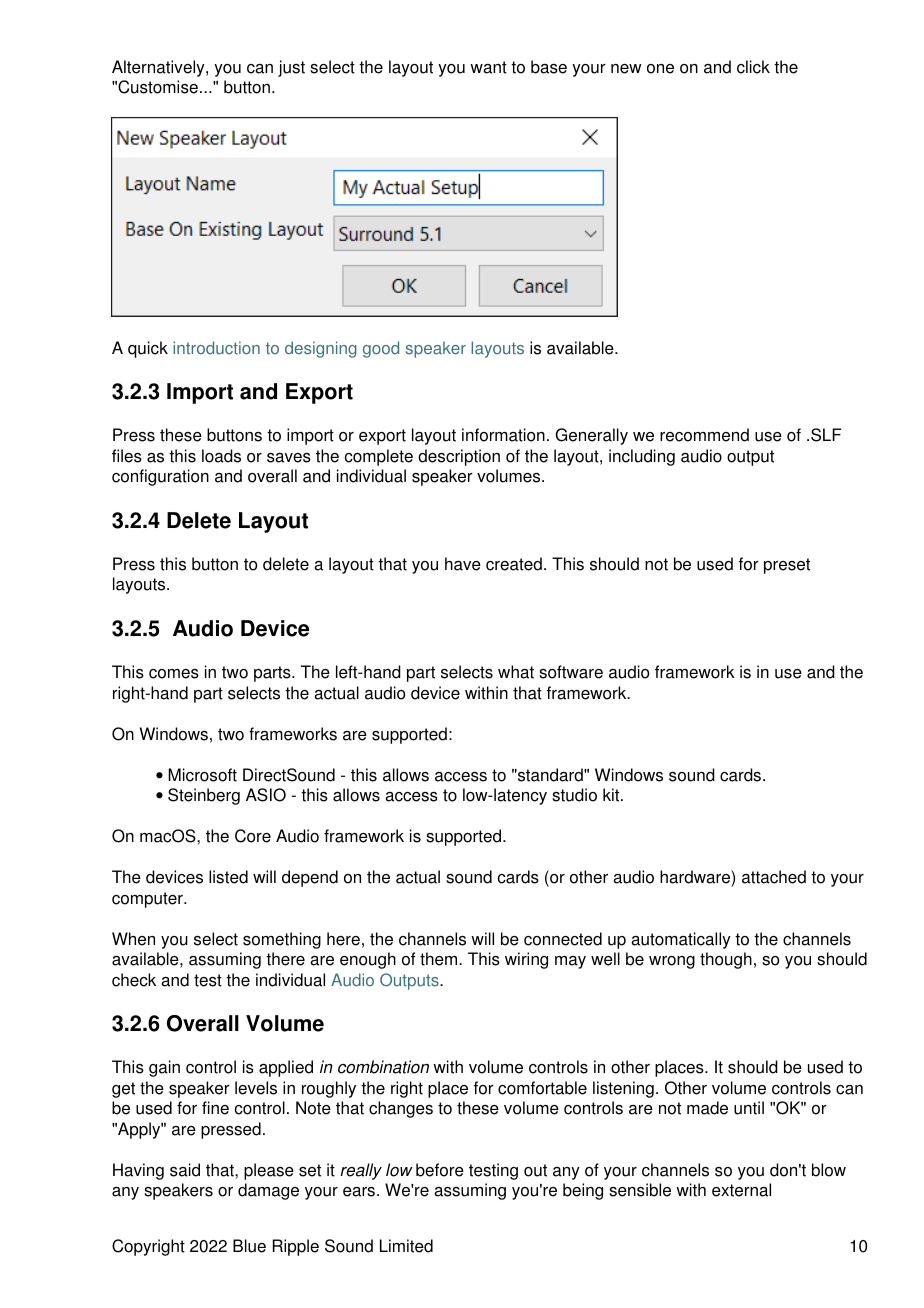 The height and width of the screenshot is (1308, 924). I want to click on comes, so click(174, 674).
